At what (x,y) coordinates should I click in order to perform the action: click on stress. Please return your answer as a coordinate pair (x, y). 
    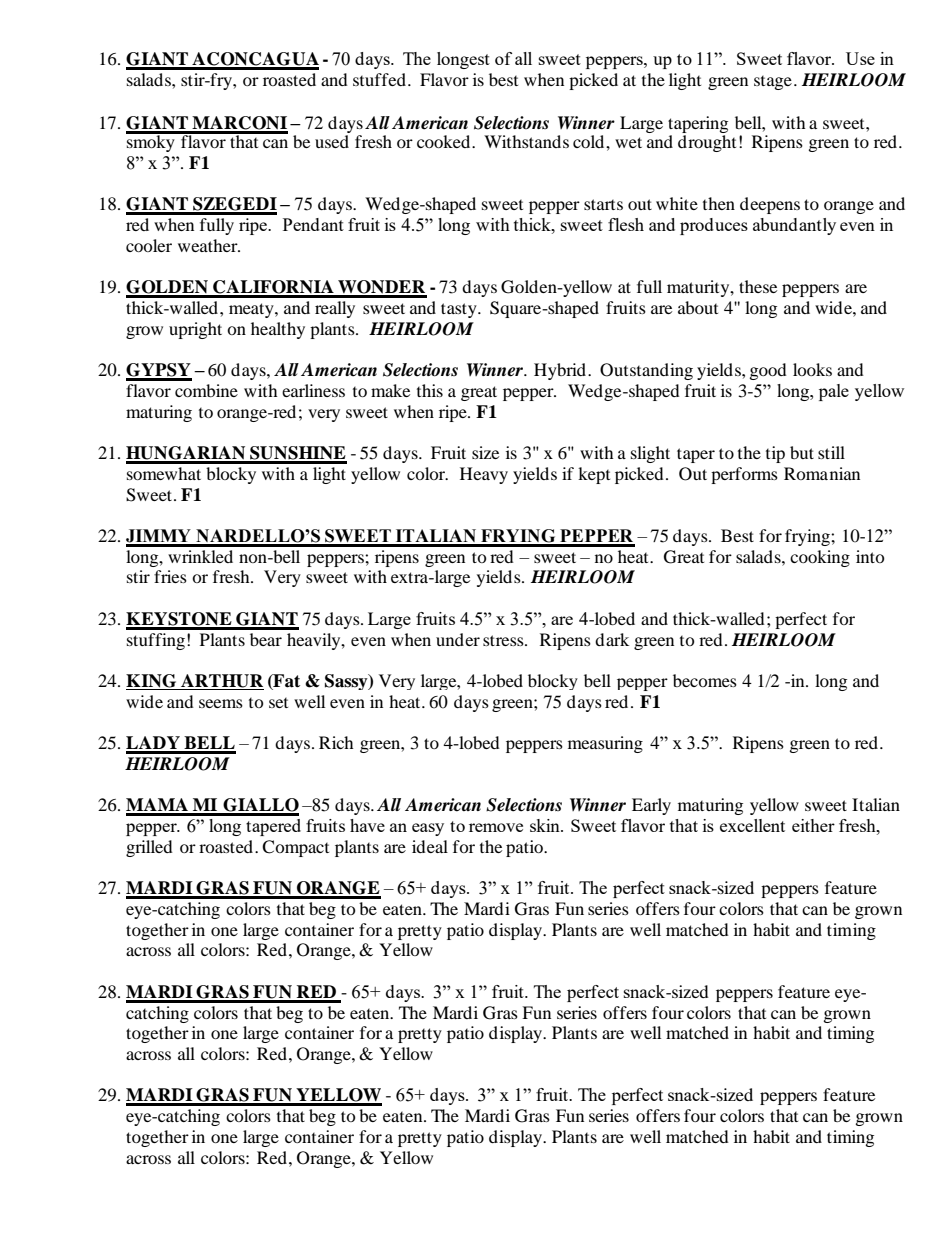
    Looking at the image, I should click on (504, 640).
